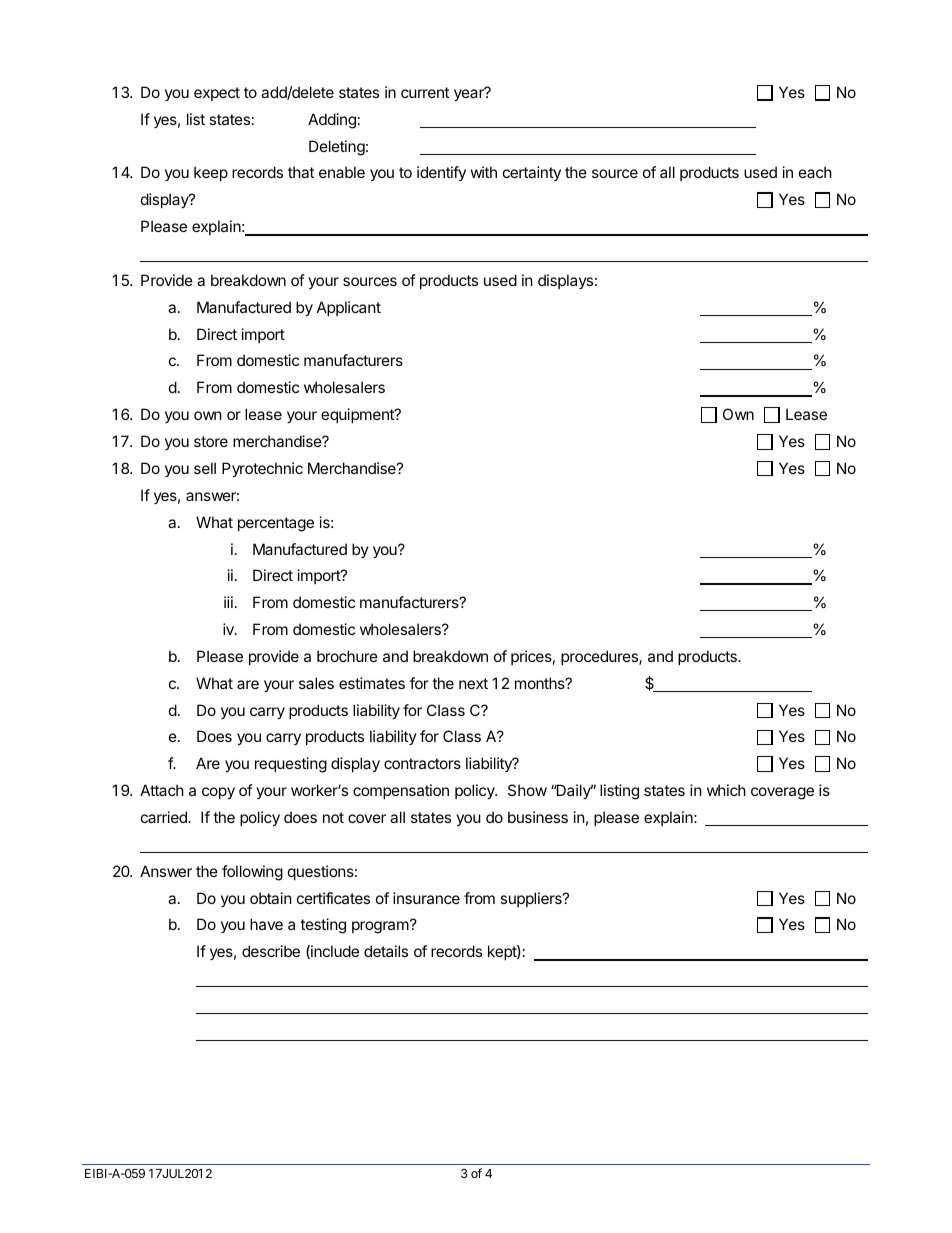  What do you see at coordinates (262, 469) in the document?
I see `Pyrotechnic` at bounding box center [262, 469].
